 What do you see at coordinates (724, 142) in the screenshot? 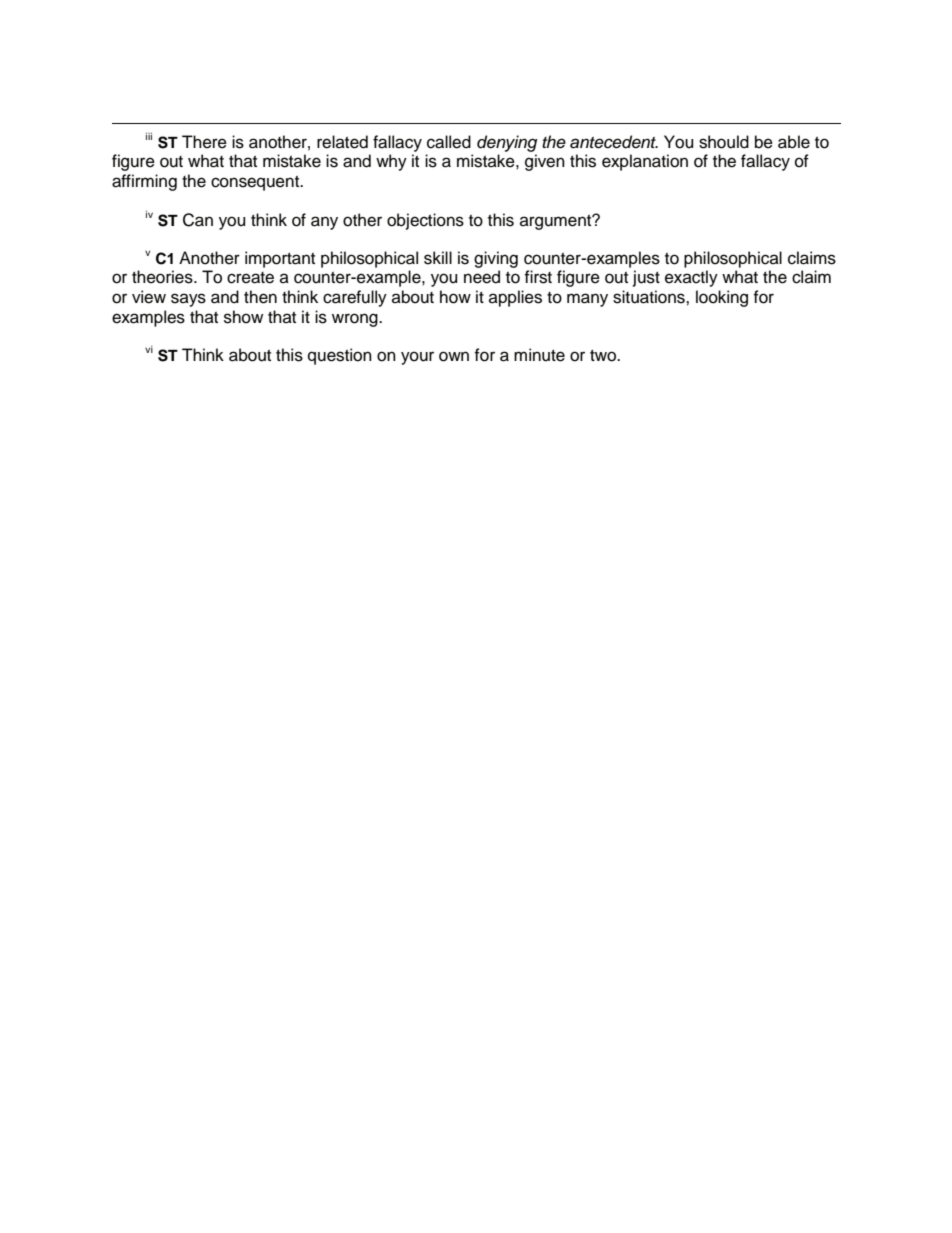
I see `should` at bounding box center [724, 142].
